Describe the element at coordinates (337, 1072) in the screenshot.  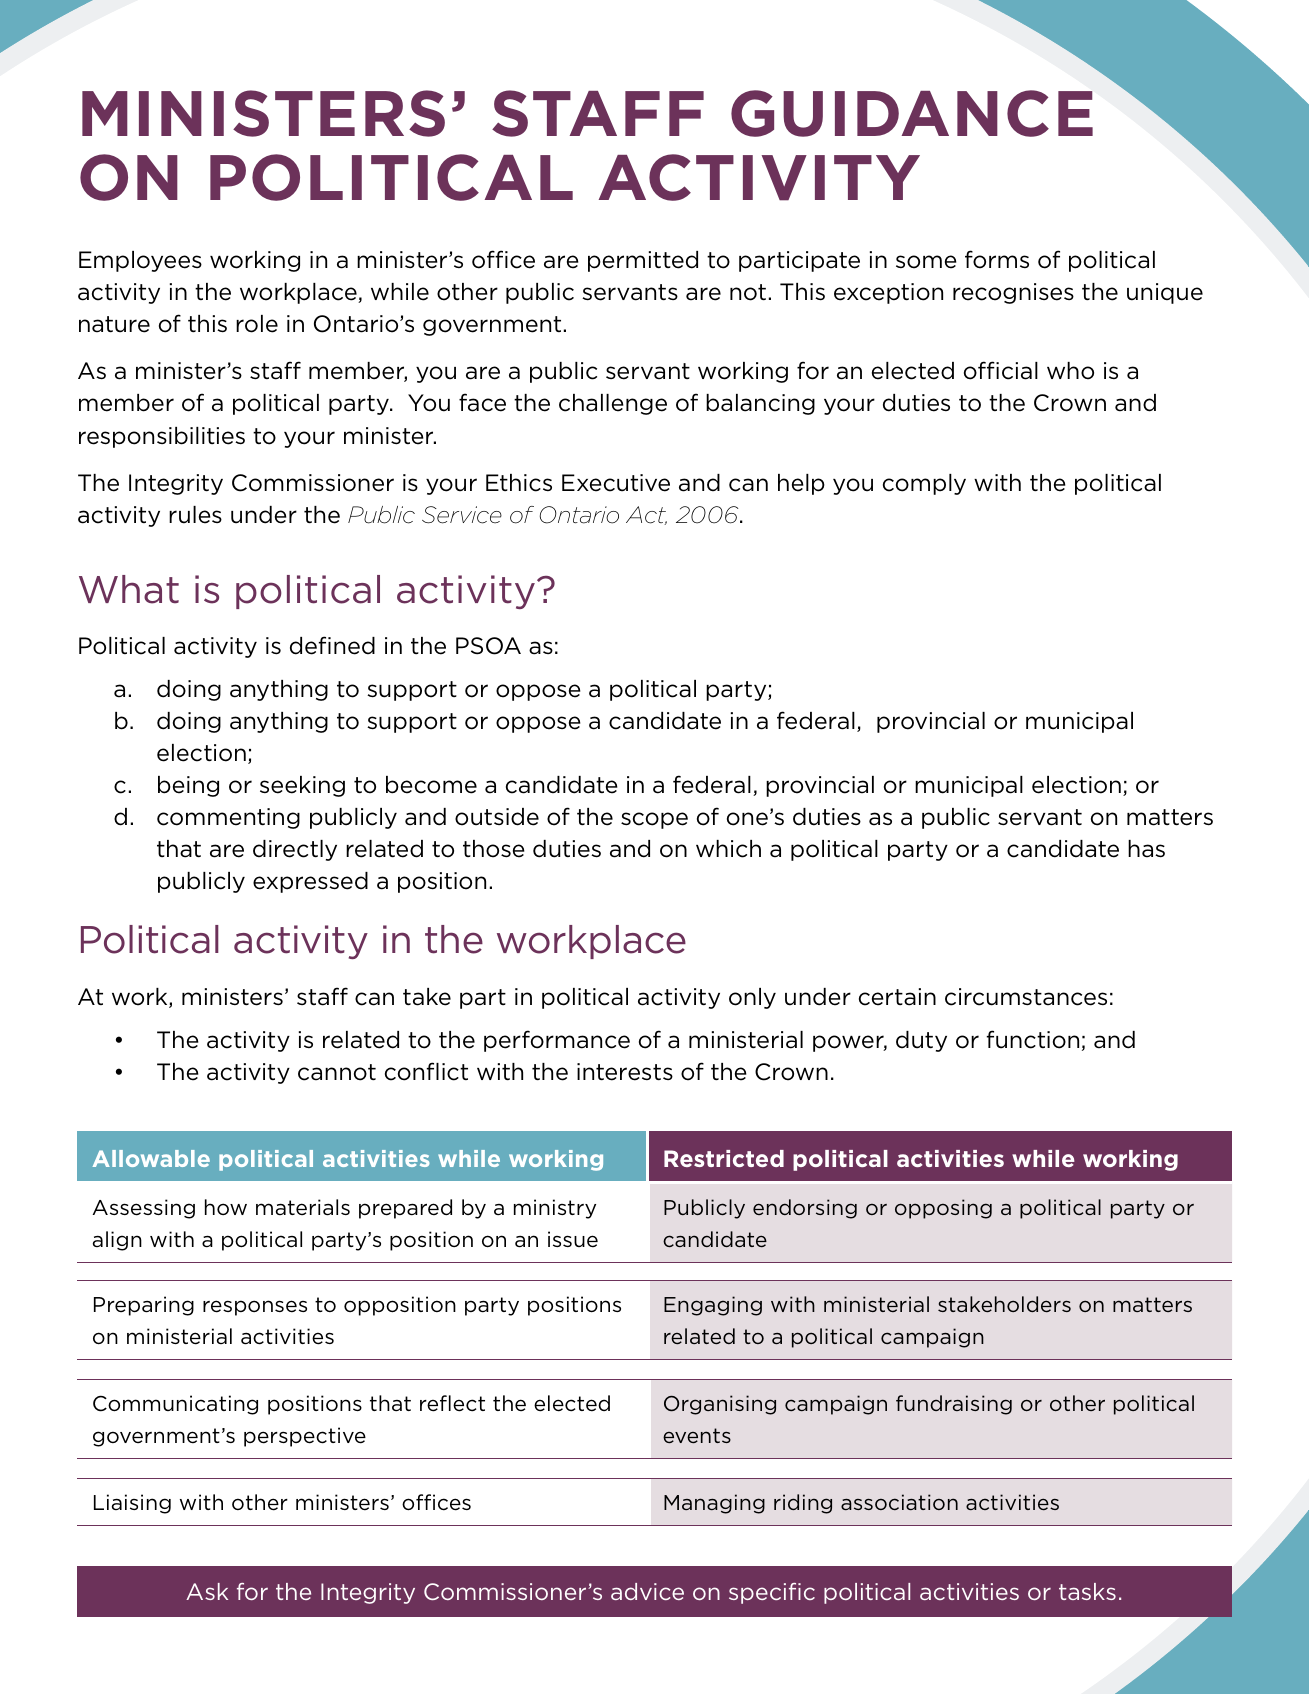
I see `cannot` at that location.
